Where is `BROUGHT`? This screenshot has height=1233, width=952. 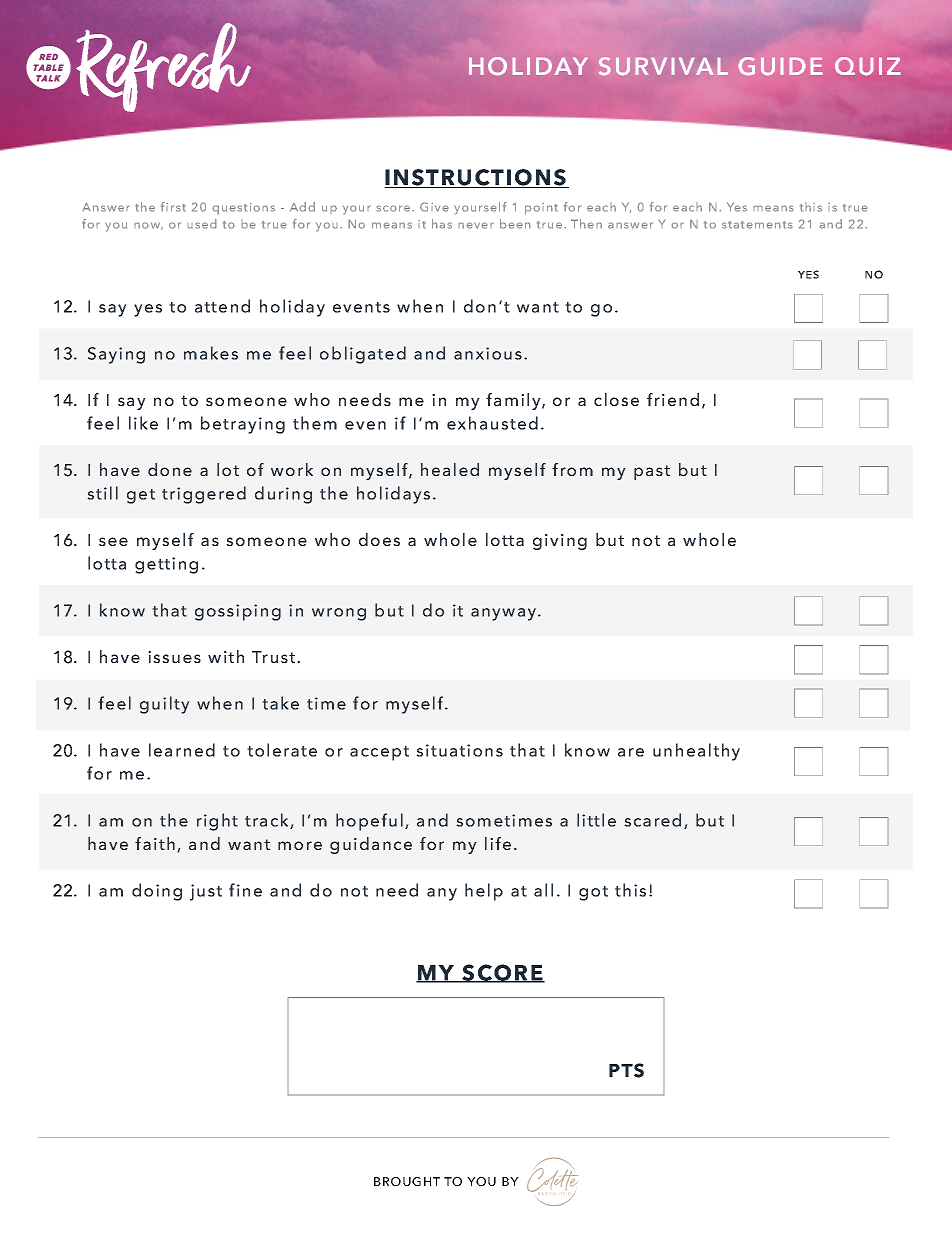 BROUGHT is located at coordinates (407, 1181).
